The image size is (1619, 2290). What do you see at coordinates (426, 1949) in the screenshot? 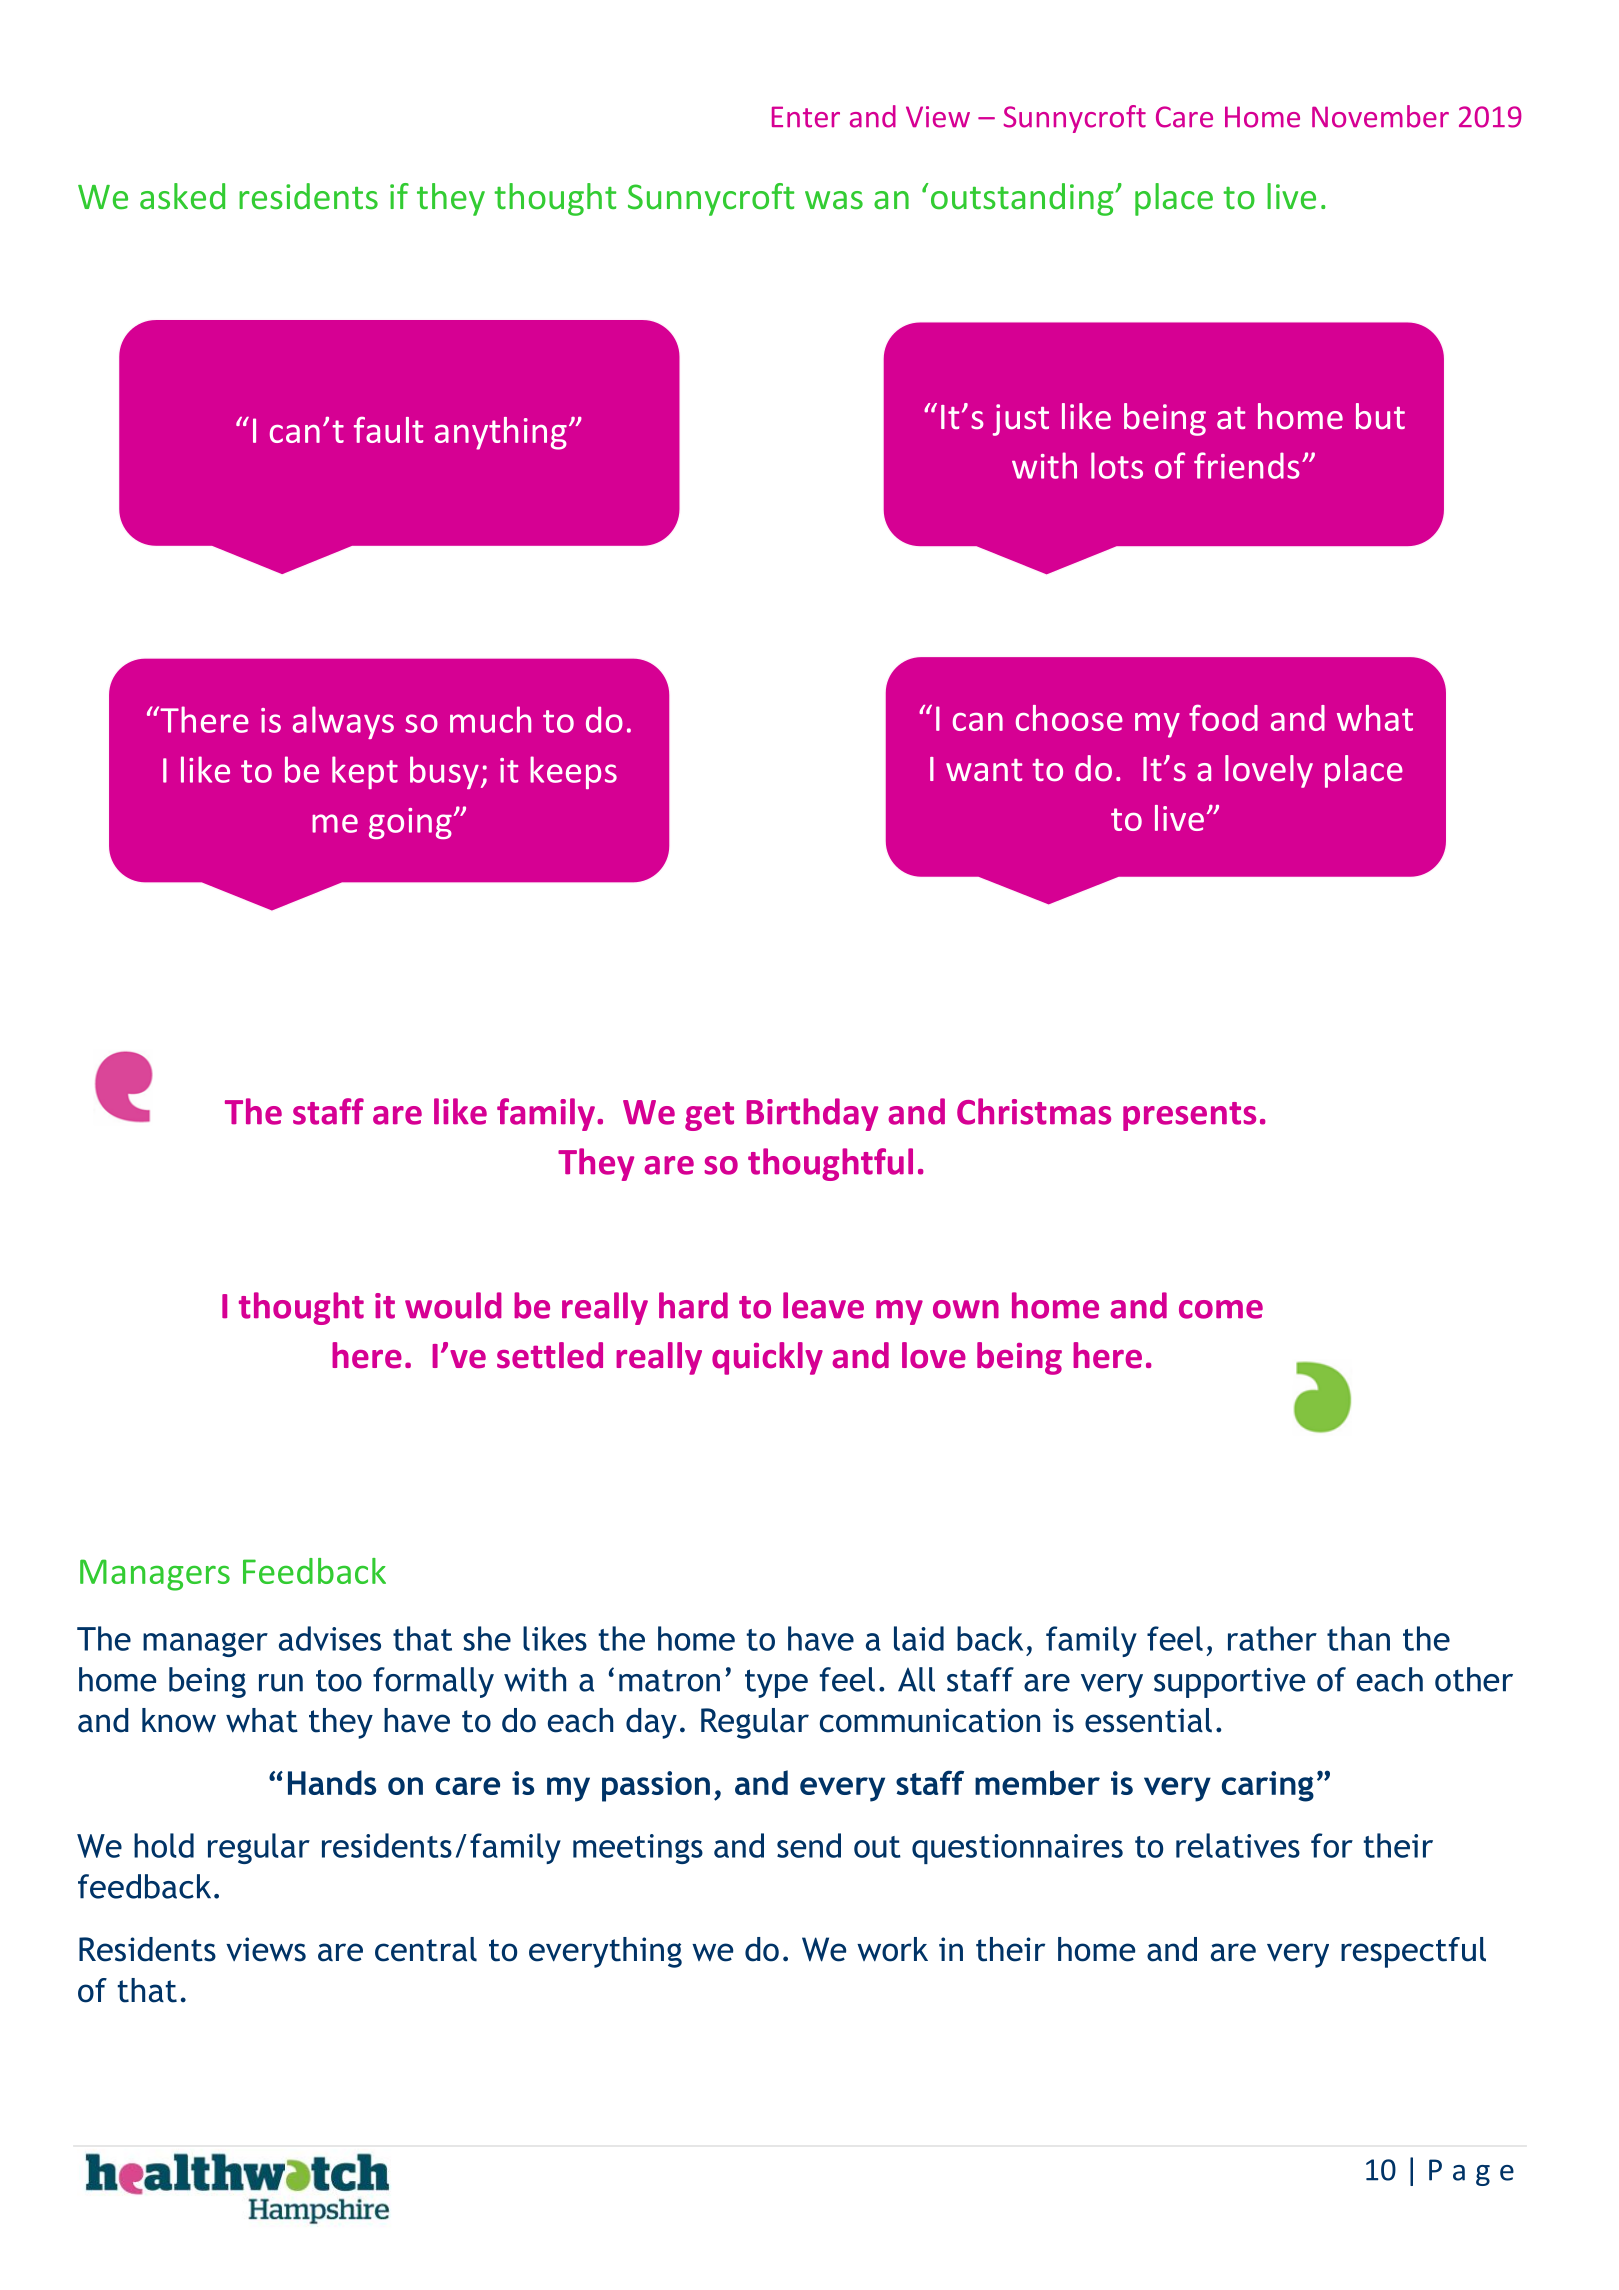
I see `central` at bounding box center [426, 1949].
